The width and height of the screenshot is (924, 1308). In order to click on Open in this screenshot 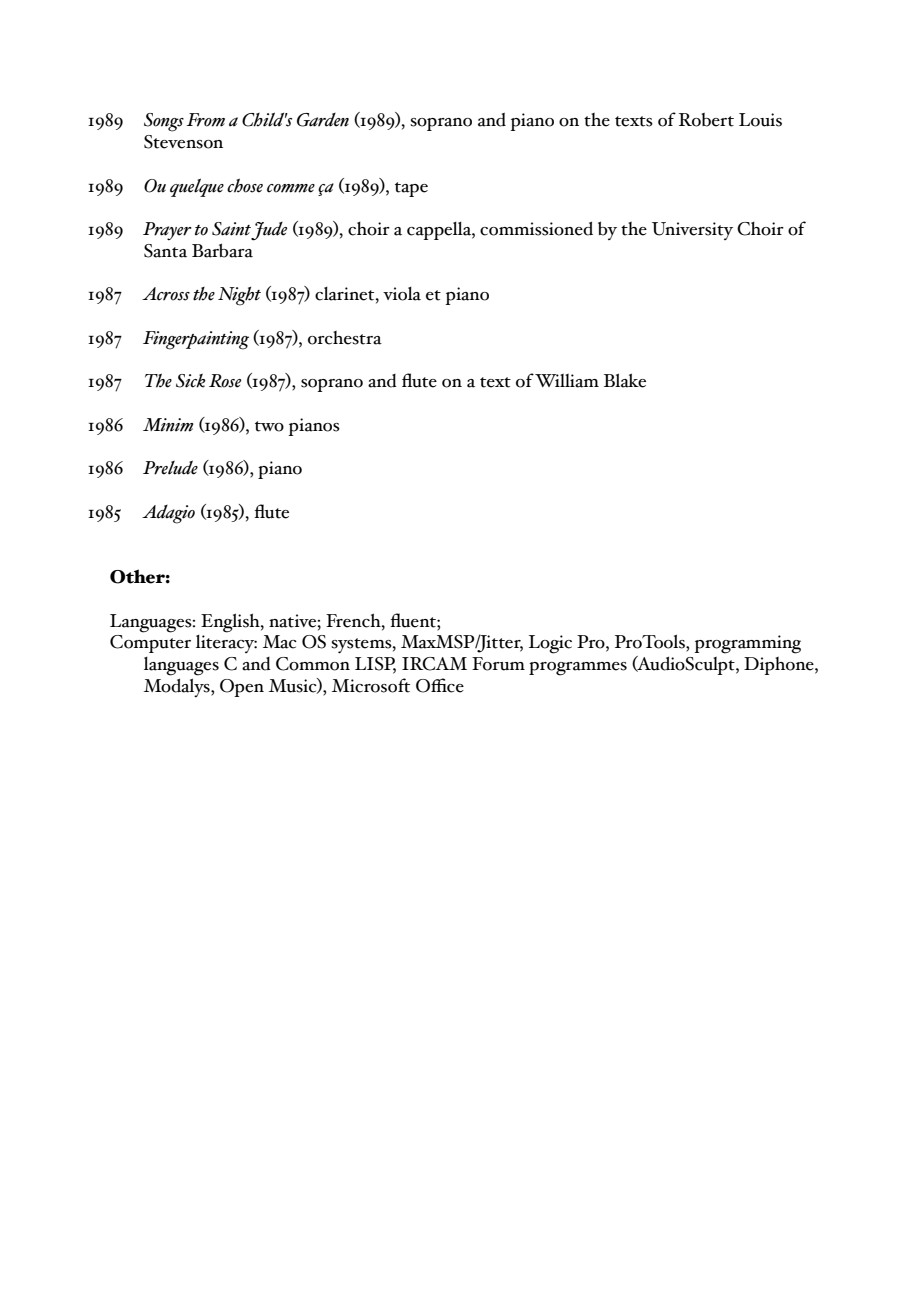, I will do `click(242, 688)`.
